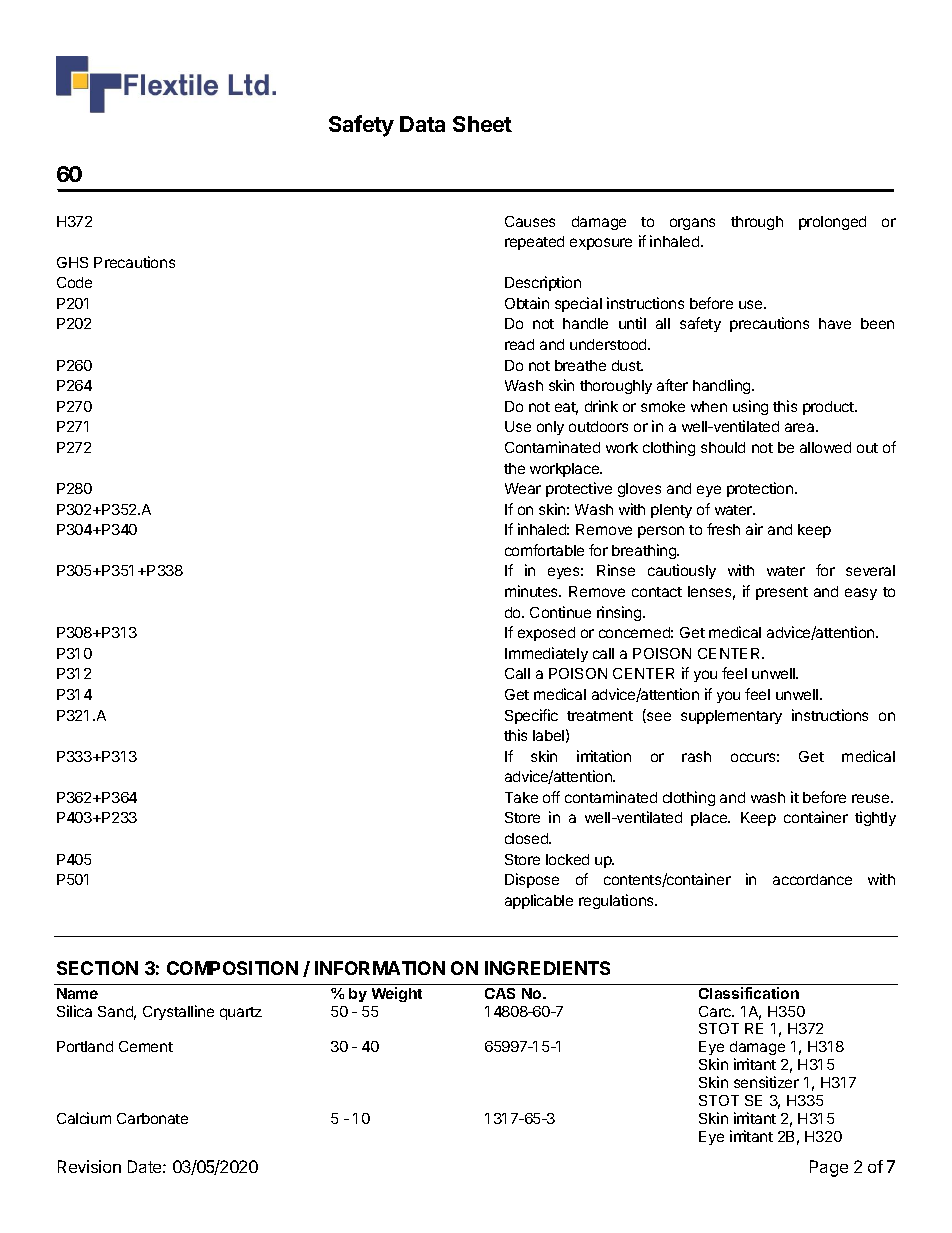 The height and width of the image is (1233, 952). What do you see at coordinates (500, 993) in the image?
I see `CAS` at bounding box center [500, 993].
